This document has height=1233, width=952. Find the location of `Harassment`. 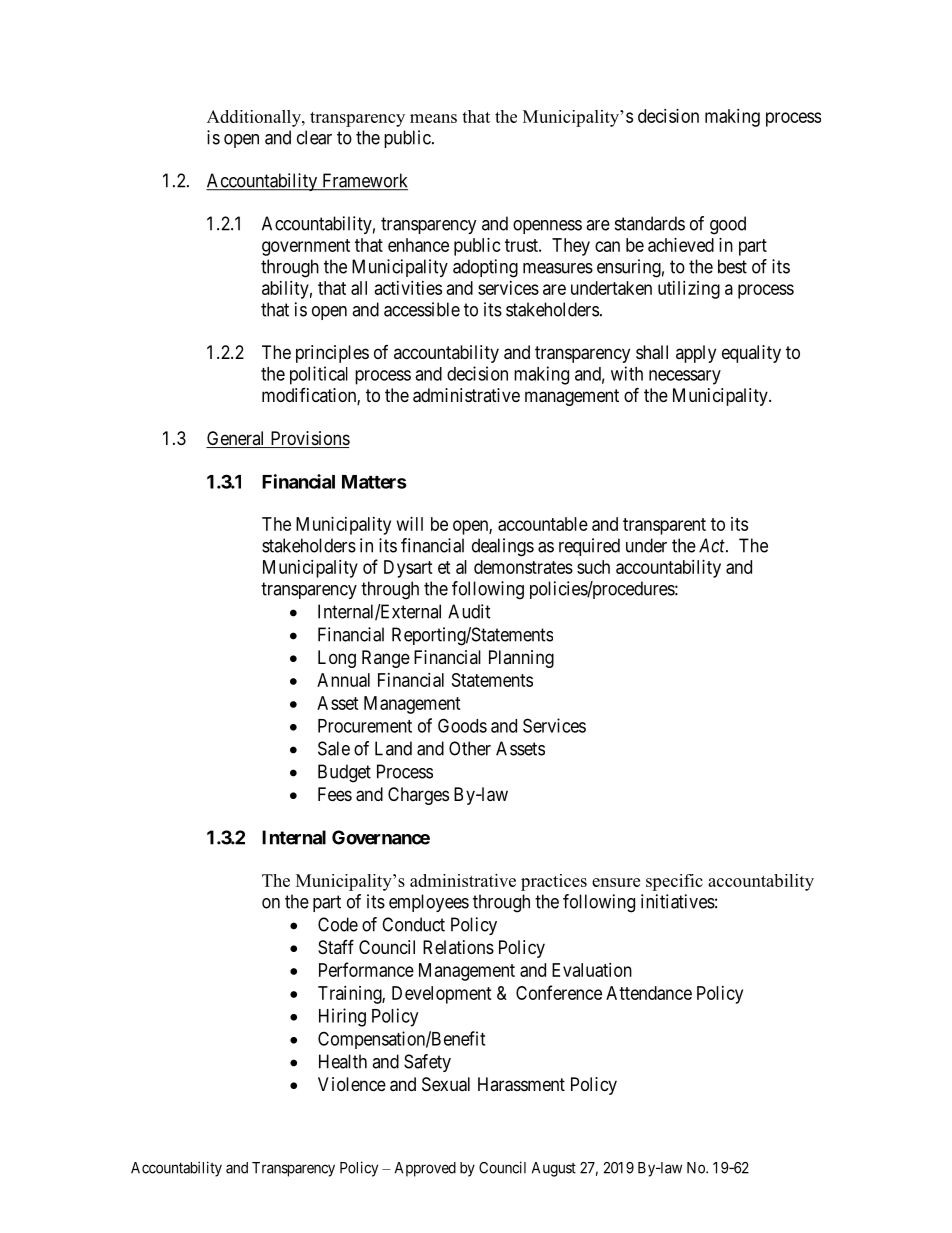

Harassment is located at coordinates (521, 1084).
